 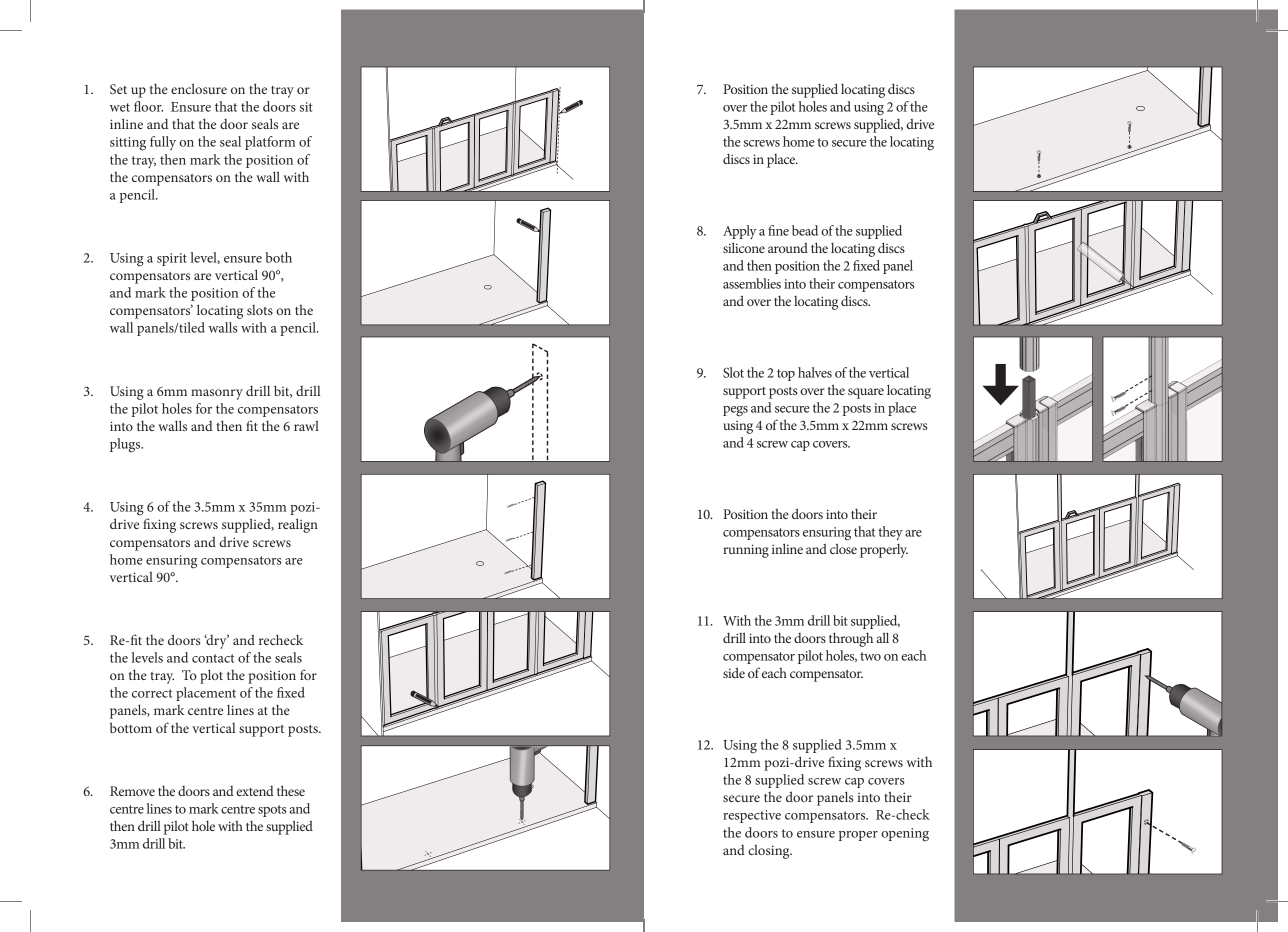 I want to click on closing, so click(x=770, y=852).
